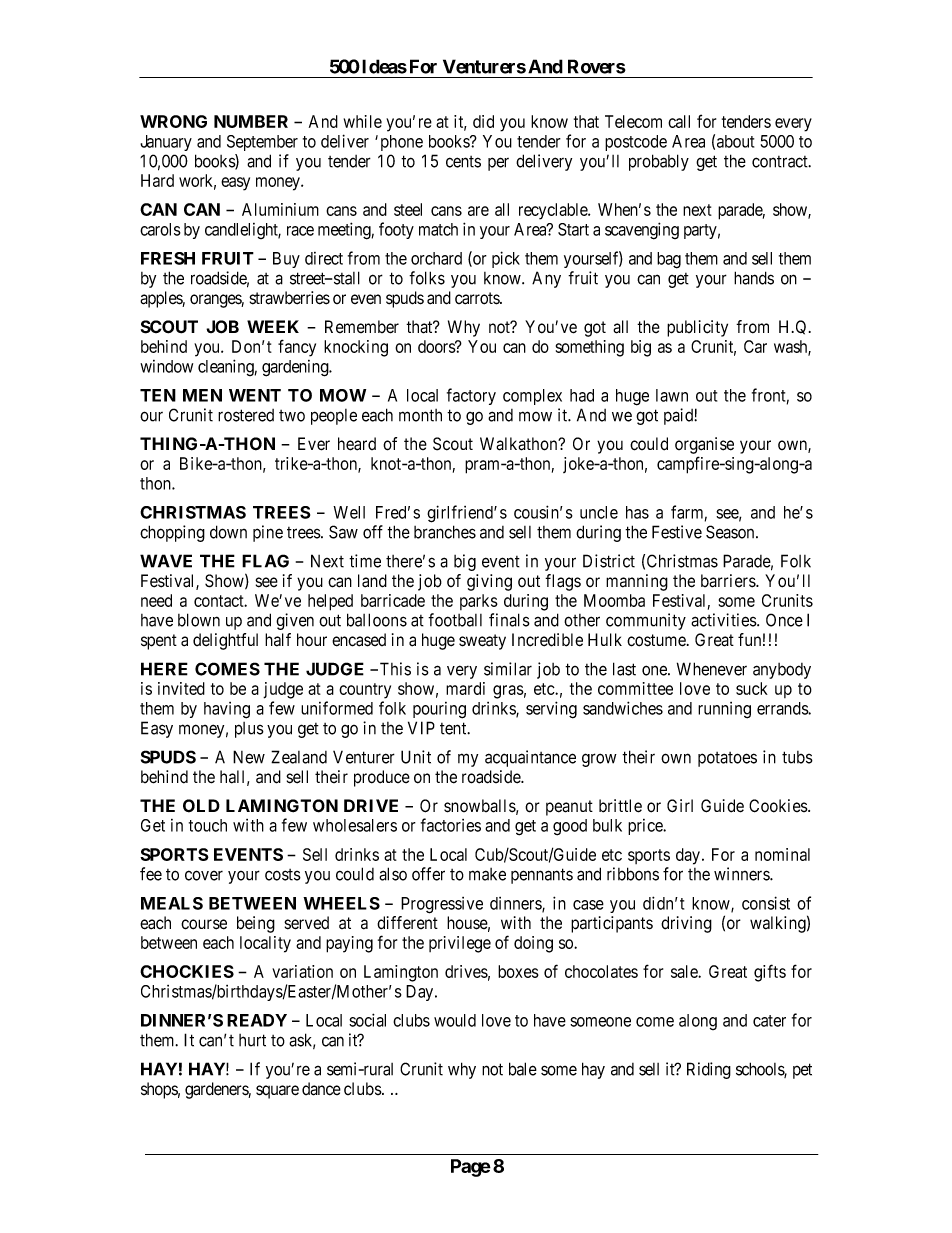  What do you see at coordinates (709, 1070) in the page?
I see `Riding` at bounding box center [709, 1070].
